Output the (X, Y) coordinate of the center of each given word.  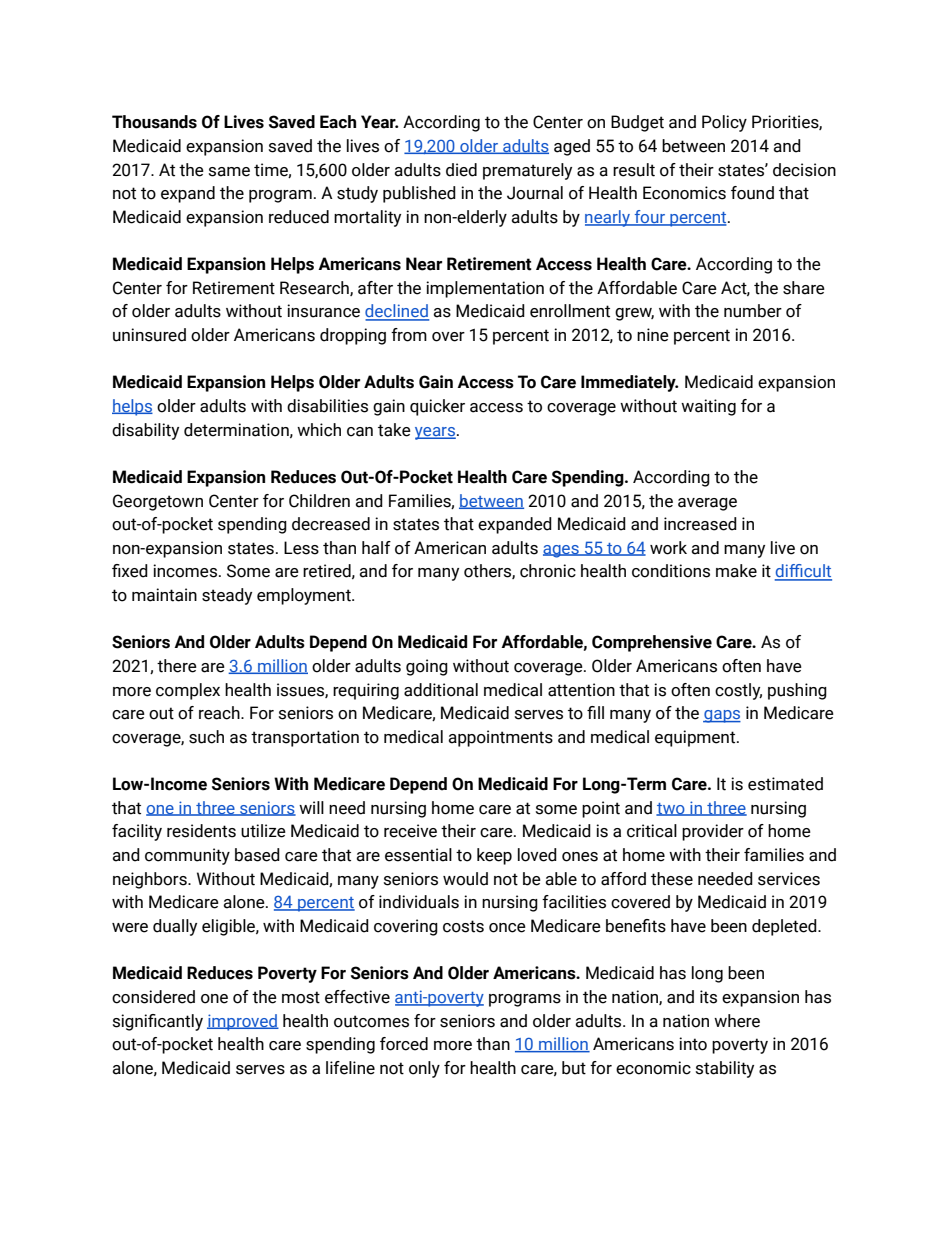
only (424, 1069)
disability (145, 431)
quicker (437, 407)
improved (243, 1022)
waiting (708, 407)
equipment (696, 738)
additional (441, 690)
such (206, 737)
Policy (724, 123)
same (229, 172)
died (461, 170)
